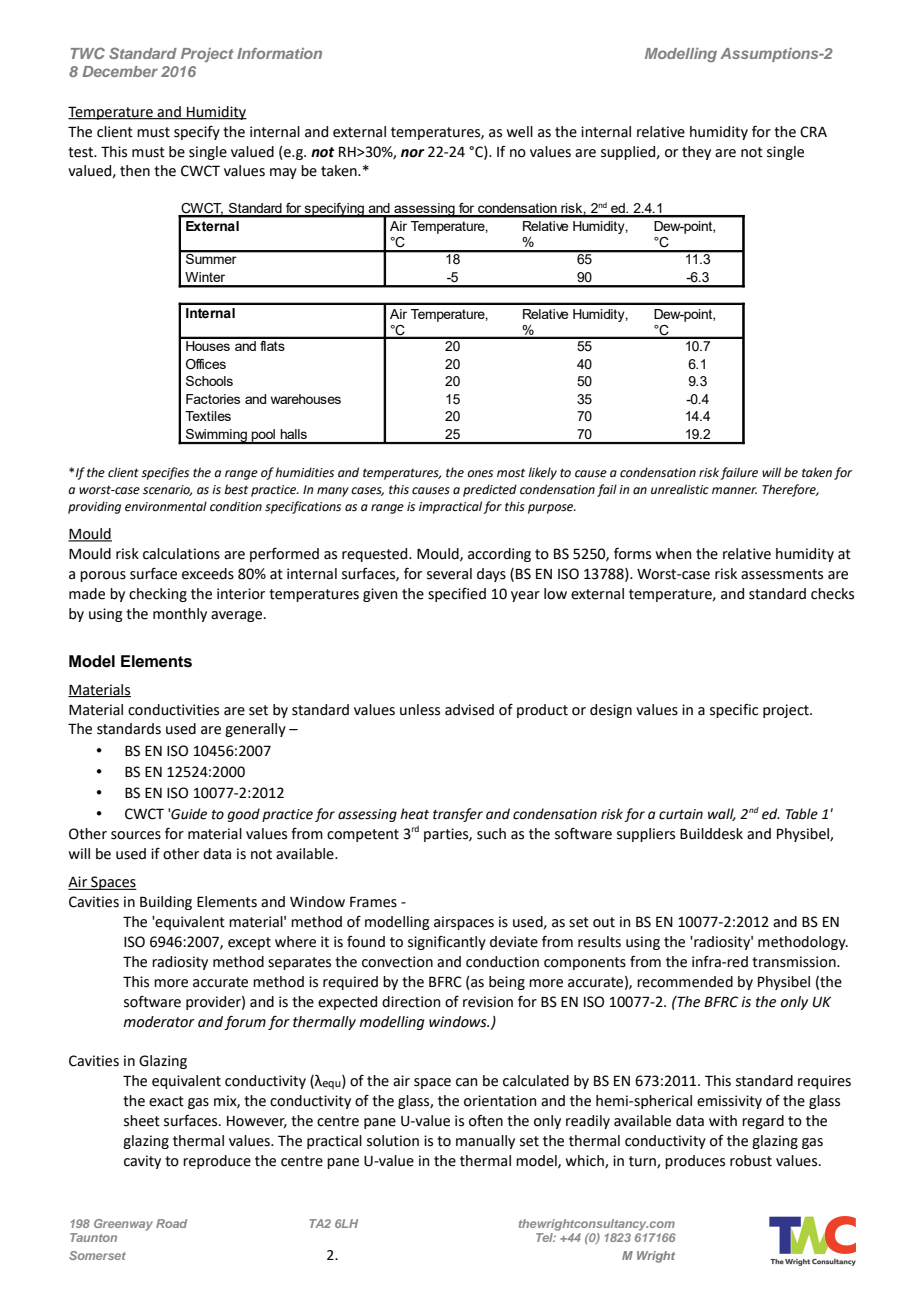 The height and width of the page is (1308, 924). What do you see at coordinates (171, 1223) in the page?
I see `Road` at bounding box center [171, 1223].
